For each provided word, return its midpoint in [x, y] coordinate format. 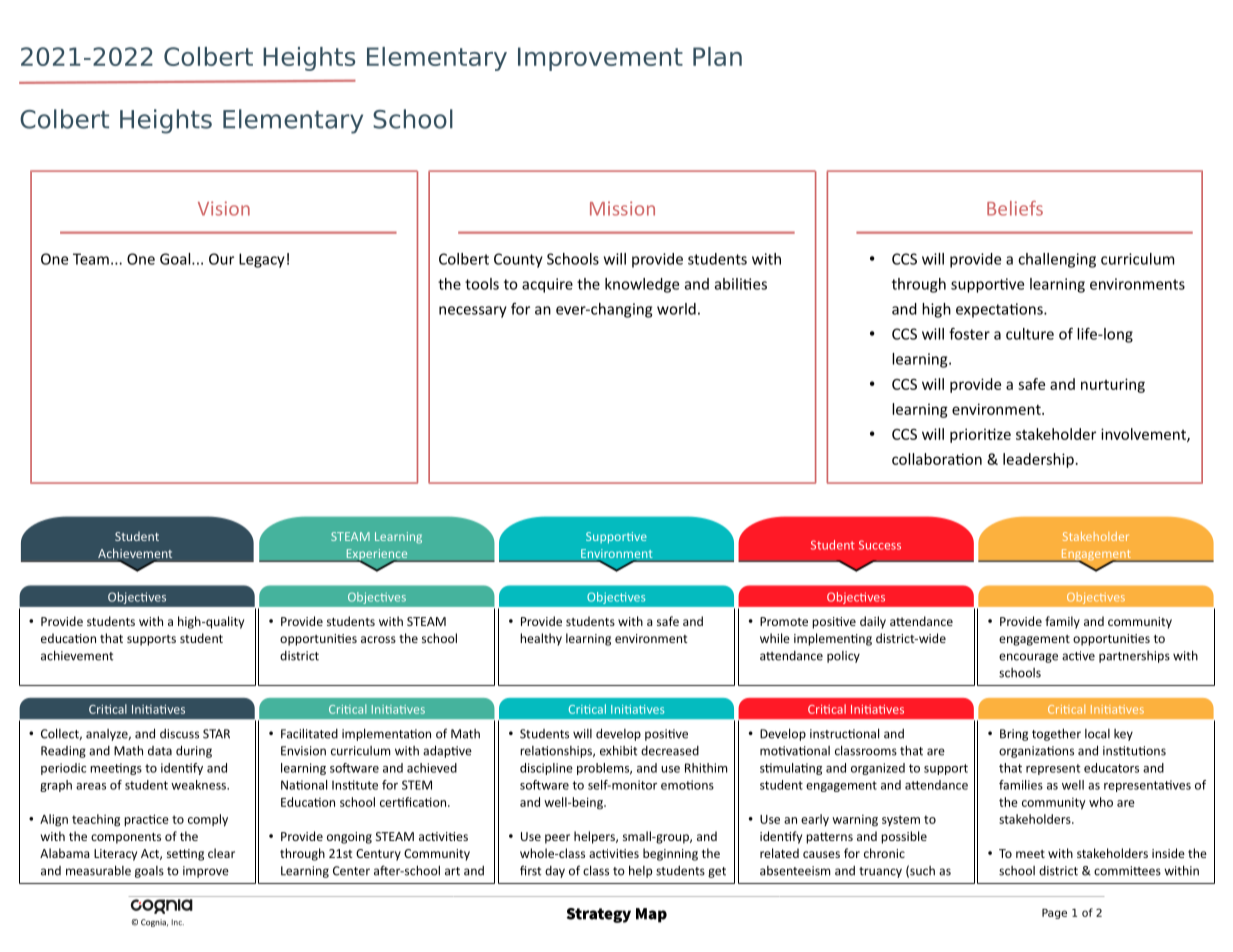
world [676, 309]
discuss [179, 734]
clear [221, 853]
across [378, 639]
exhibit [618, 750]
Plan [717, 56]
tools [482, 284]
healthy [541, 639]
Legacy [262, 260]
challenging [1057, 260]
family [1062, 622]
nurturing [1113, 385]
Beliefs [1015, 208]
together [1056, 734]
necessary [473, 312]
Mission [622, 208]
